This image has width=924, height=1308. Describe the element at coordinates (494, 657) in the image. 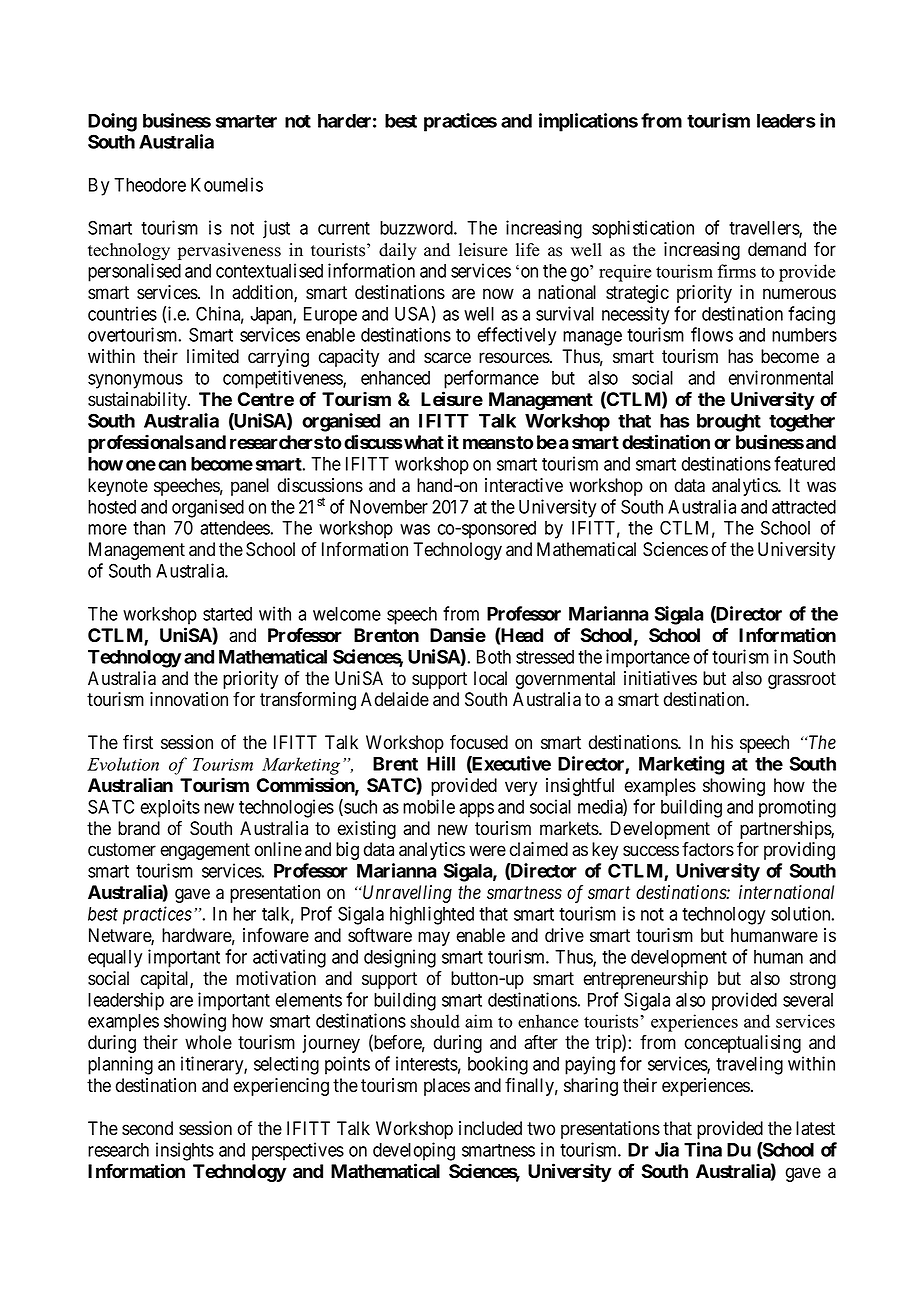

I see `Both` at that location.
